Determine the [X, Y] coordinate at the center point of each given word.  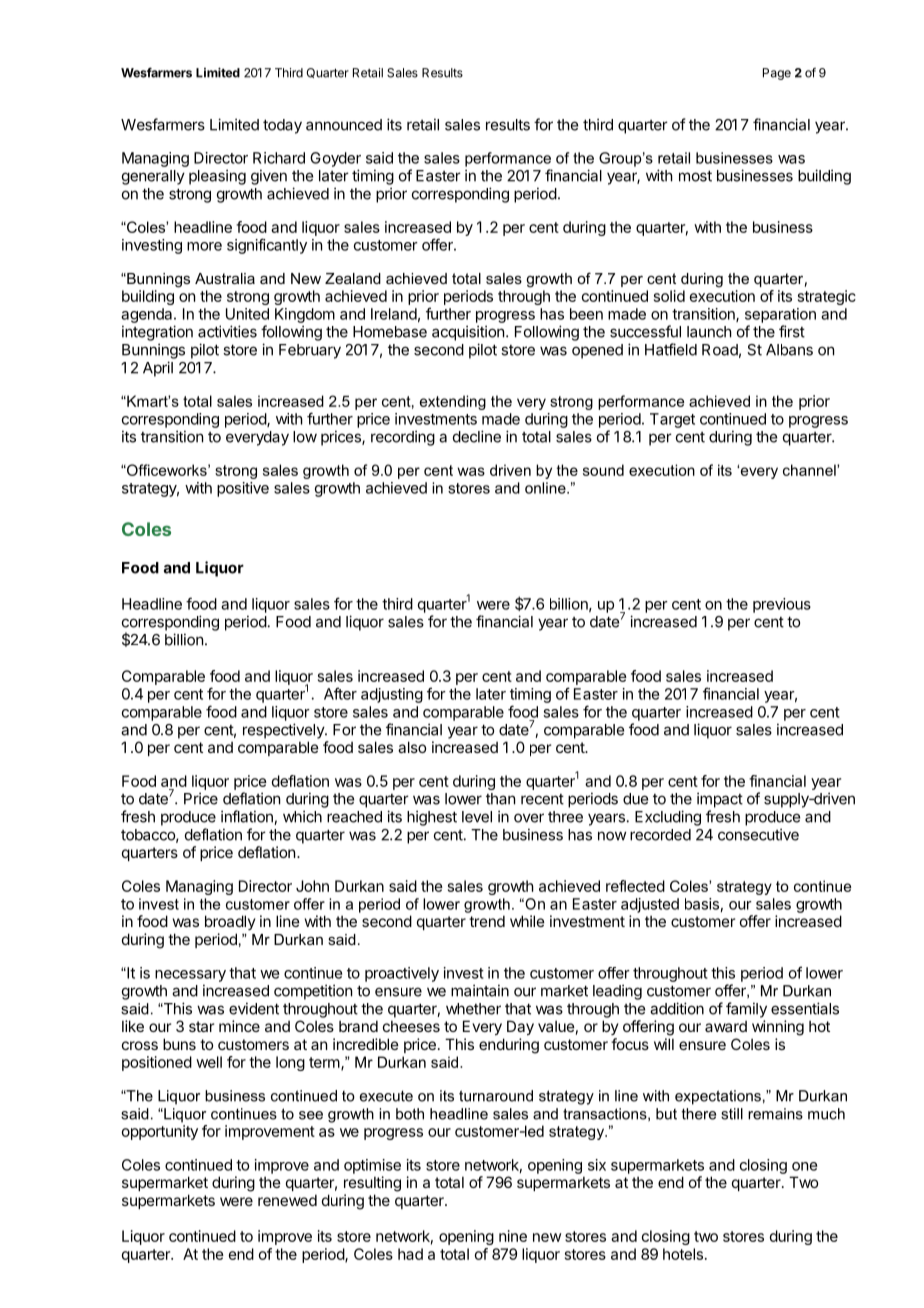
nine [513, 1236]
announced [344, 125]
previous [782, 605]
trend [487, 921]
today [282, 126]
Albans [789, 350]
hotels [683, 1254]
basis [702, 904]
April [158, 369]
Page [777, 74]
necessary [190, 976]
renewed [287, 1200]
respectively [284, 731]
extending [453, 402]
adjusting [392, 695]
